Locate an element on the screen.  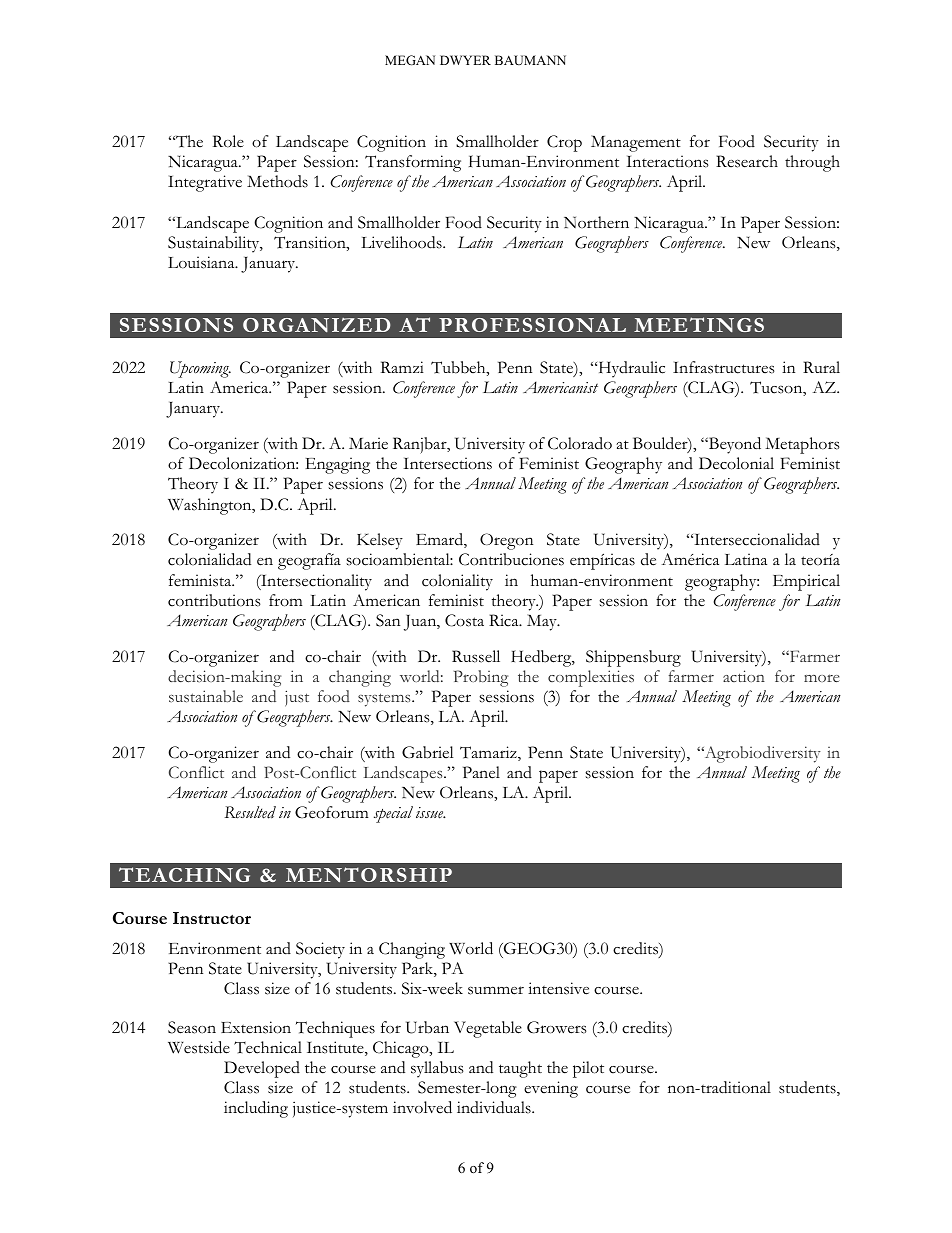
from is located at coordinates (286, 600).
